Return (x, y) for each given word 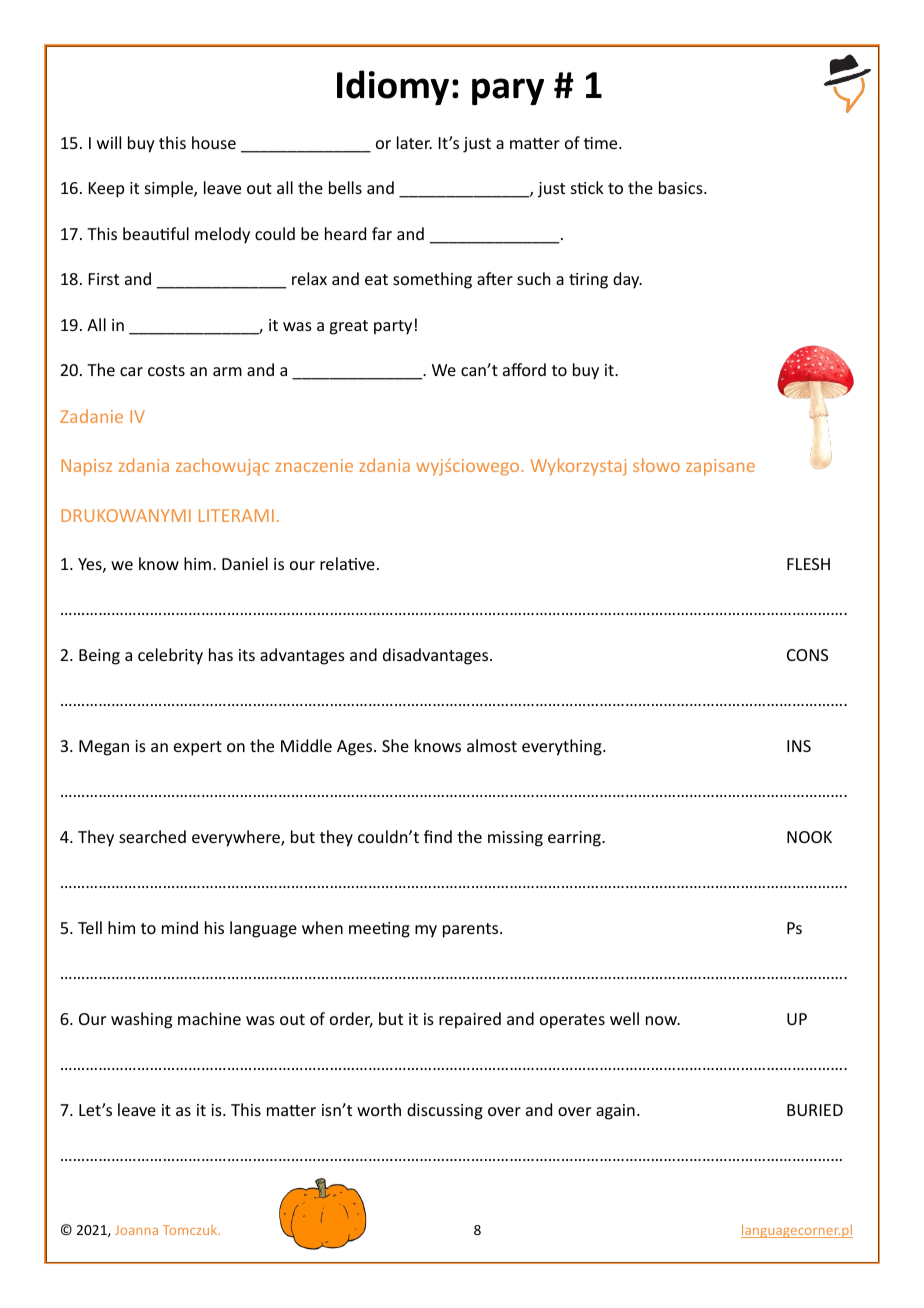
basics (682, 187)
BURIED (815, 1110)
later (414, 142)
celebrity (170, 656)
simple (170, 189)
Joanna (136, 1230)
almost (492, 745)
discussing (445, 1111)
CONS (807, 655)
